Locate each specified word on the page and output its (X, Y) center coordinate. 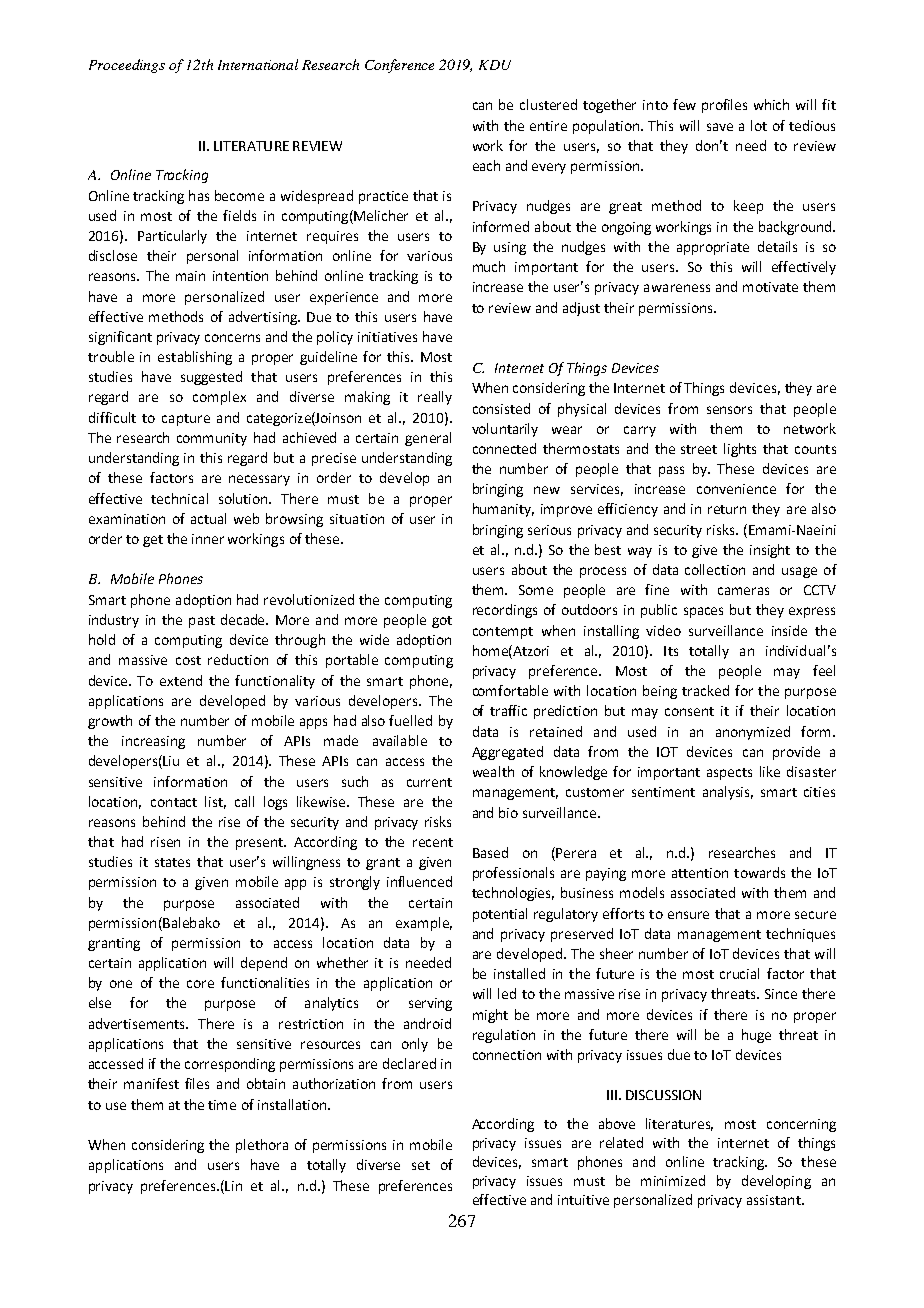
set (421, 1165)
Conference (399, 66)
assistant (775, 1200)
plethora (262, 1146)
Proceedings (127, 66)
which (771, 104)
